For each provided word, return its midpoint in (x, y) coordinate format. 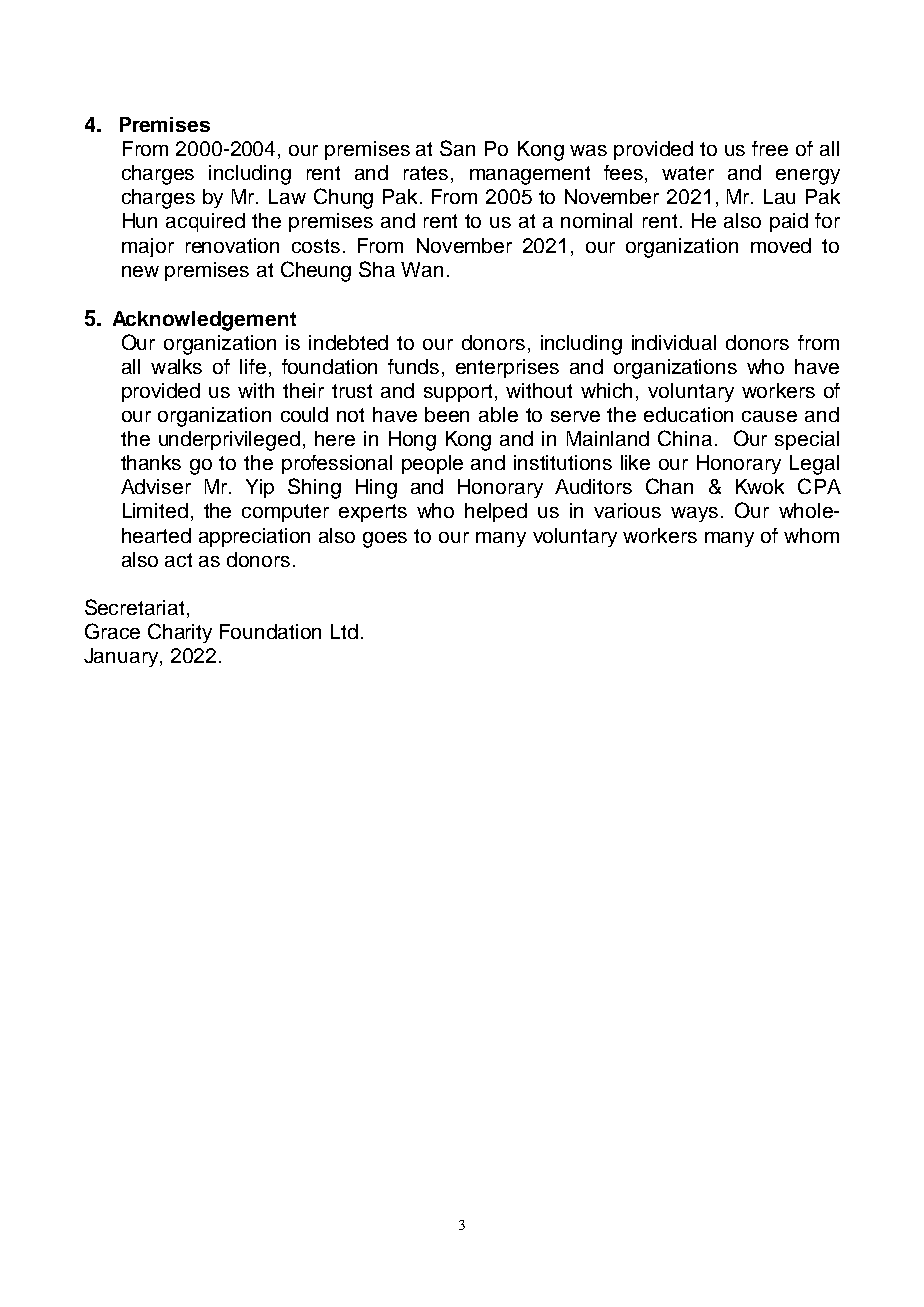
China (685, 438)
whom (811, 535)
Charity (180, 633)
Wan (422, 269)
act (178, 560)
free (770, 148)
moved (781, 245)
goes (385, 540)
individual (674, 342)
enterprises (507, 368)
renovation (232, 245)
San (457, 148)
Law (287, 196)
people (432, 464)
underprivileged (229, 441)
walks (176, 366)
